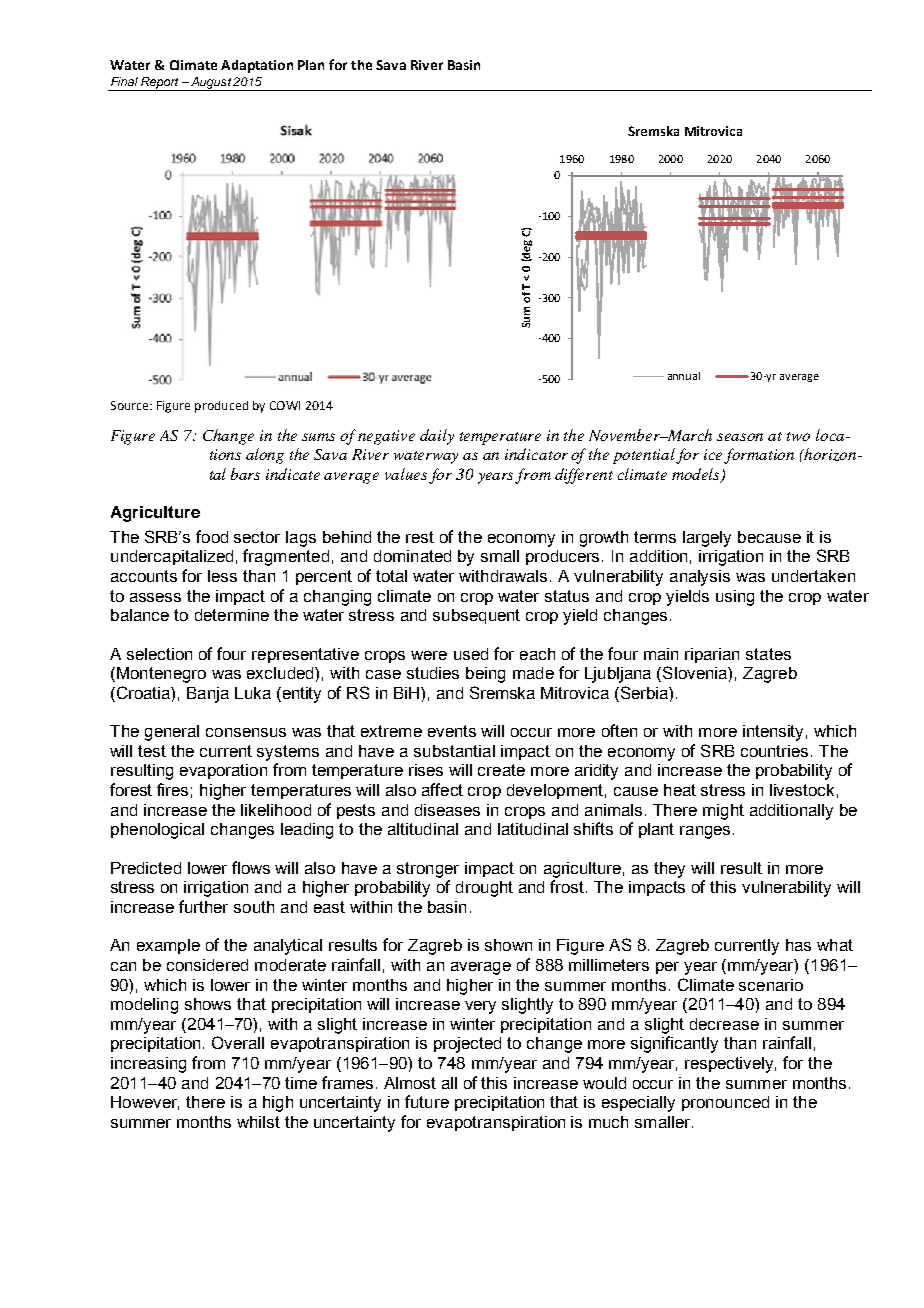 This screenshot has width=924, height=1308. What do you see at coordinates (211, 84) in the screenshot?
I see `August` at bounding box center [211, 84].
